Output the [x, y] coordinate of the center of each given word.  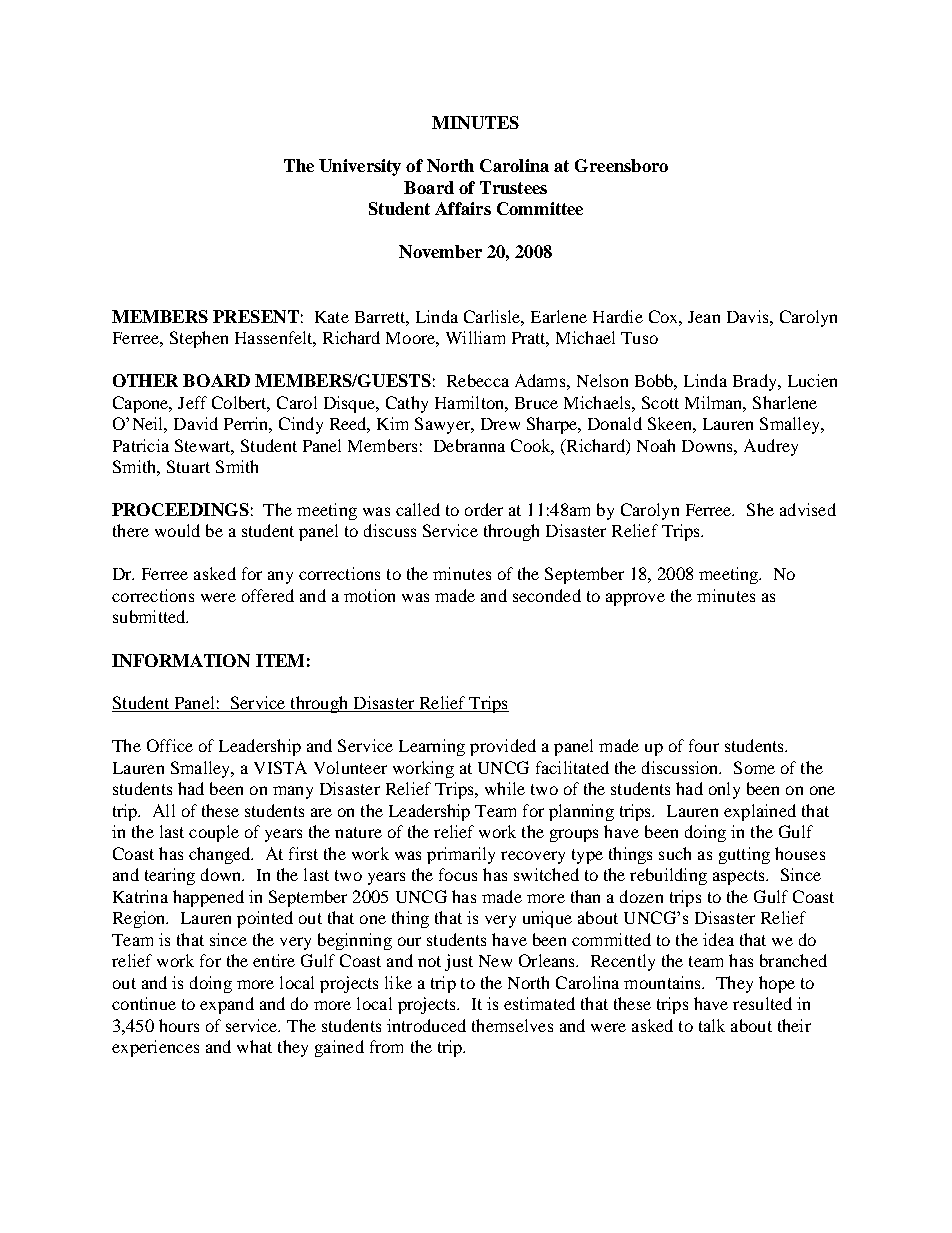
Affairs [463, 208]
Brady [756, 382]
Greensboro [621, 165]
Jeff [192, 402]
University [360, 167]
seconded [547, 595]
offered [268, 595]
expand [227, 1005]
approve [635, 599]
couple [214, 833]
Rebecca [478, 380]
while [505, 788]
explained [760, 812]
